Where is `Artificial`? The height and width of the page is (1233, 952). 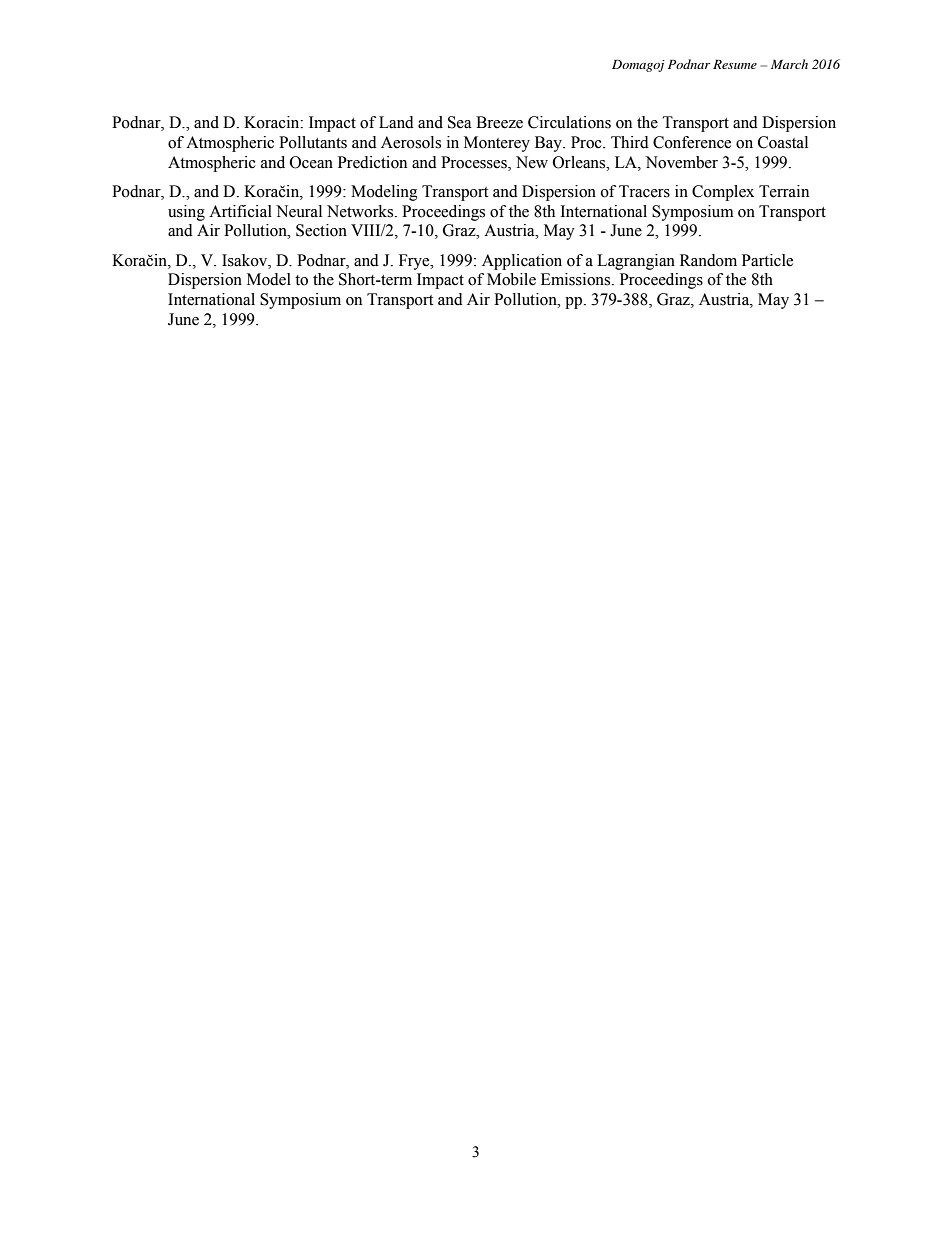
Artificial is located at coordinates (240, 211).
